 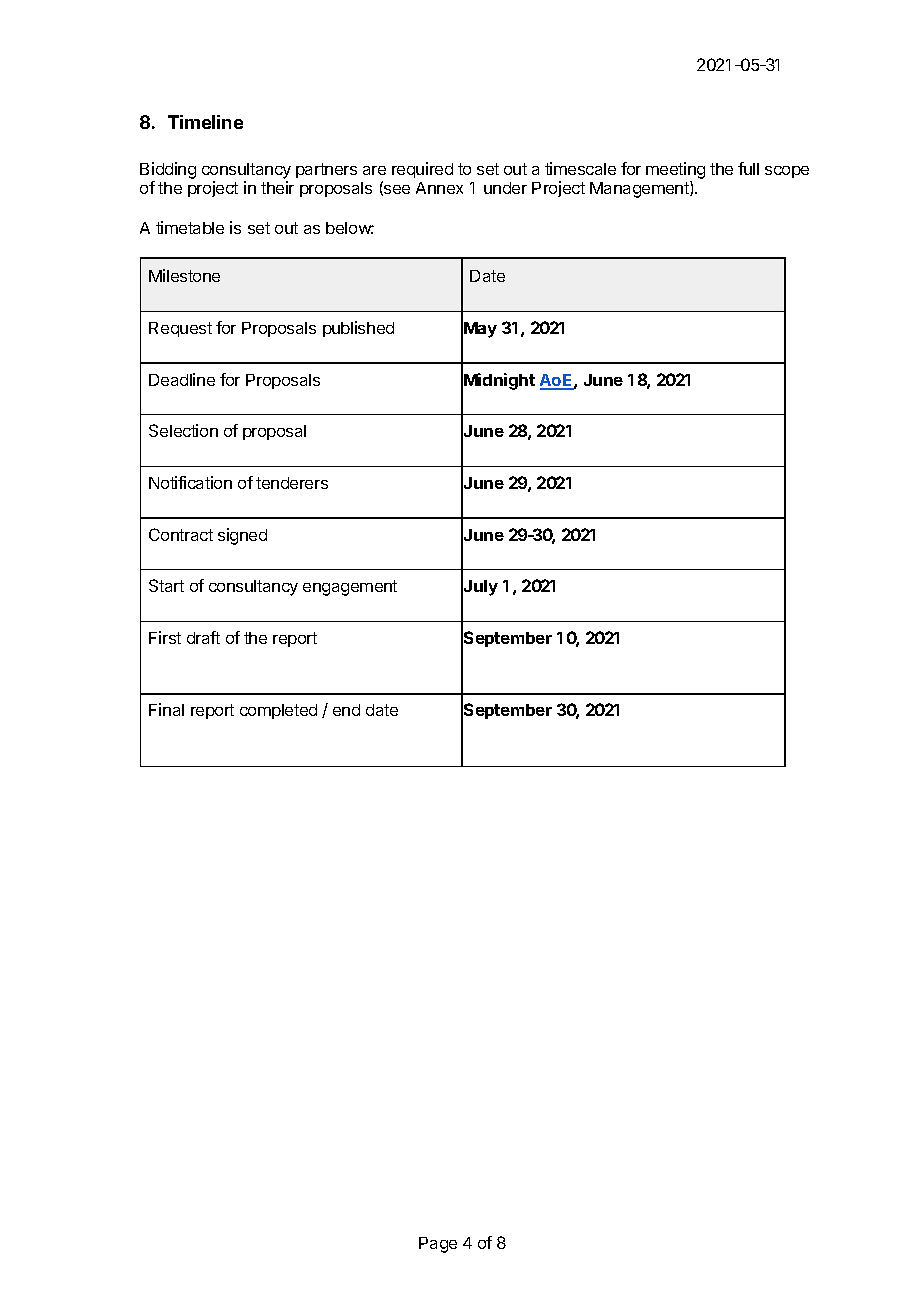 I want to click on full, so click(x=748, y=168).
